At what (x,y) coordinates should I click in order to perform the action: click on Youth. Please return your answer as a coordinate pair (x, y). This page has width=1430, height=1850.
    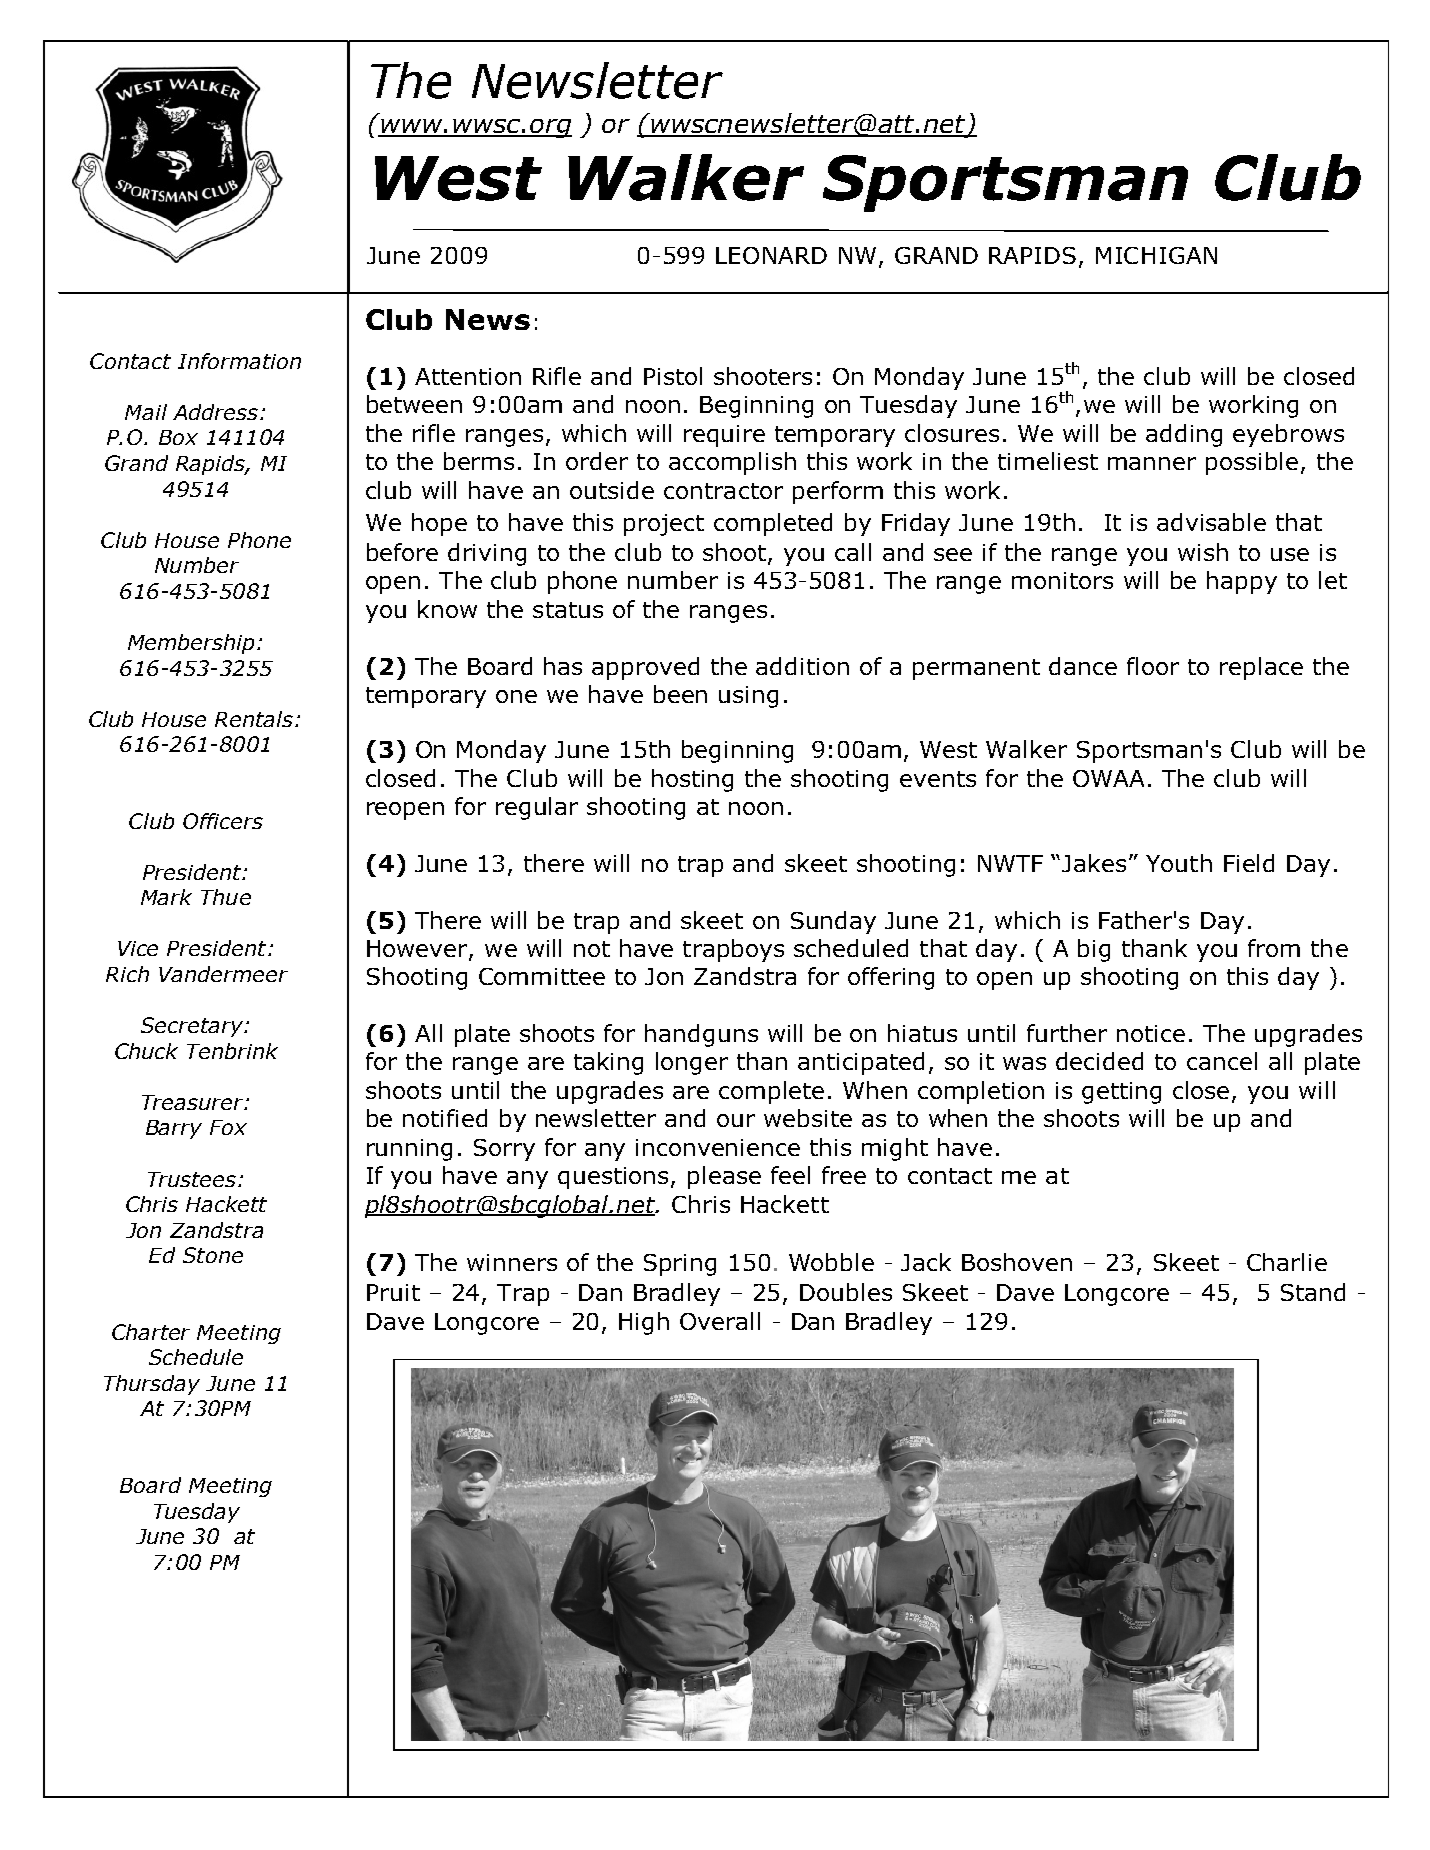
    Looking at the image, I should click on (1179, 863).
